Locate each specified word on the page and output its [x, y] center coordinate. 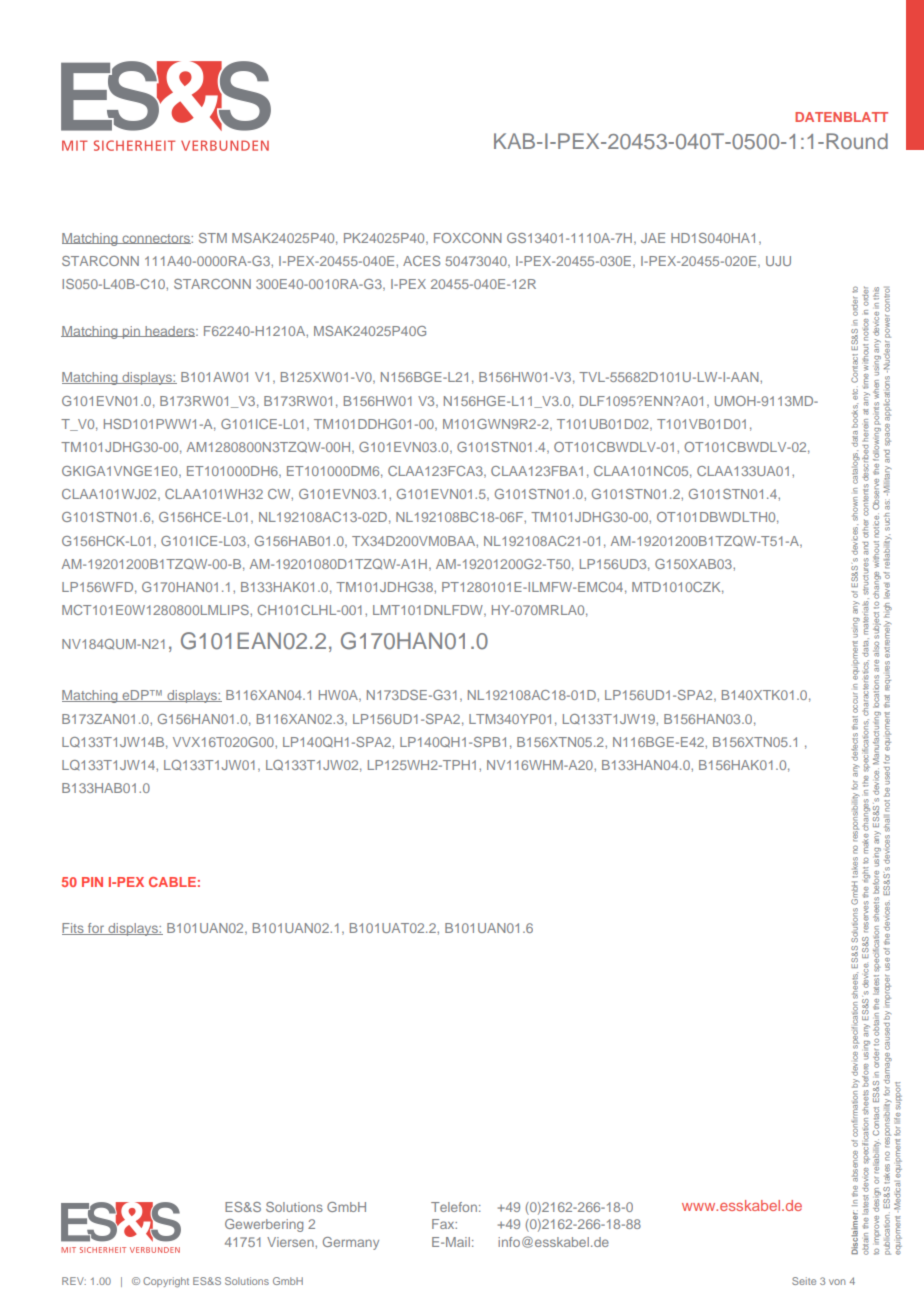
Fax [444, 1224]
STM [213, 238]
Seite [804, 1281]
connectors [156, 239]
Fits [74, 929]
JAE [653, 238]
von [837, 1282]
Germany [351, 1243]
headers [170, 331]
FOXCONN [468, 238]
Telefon [454, 1207]
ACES [421, 261]
